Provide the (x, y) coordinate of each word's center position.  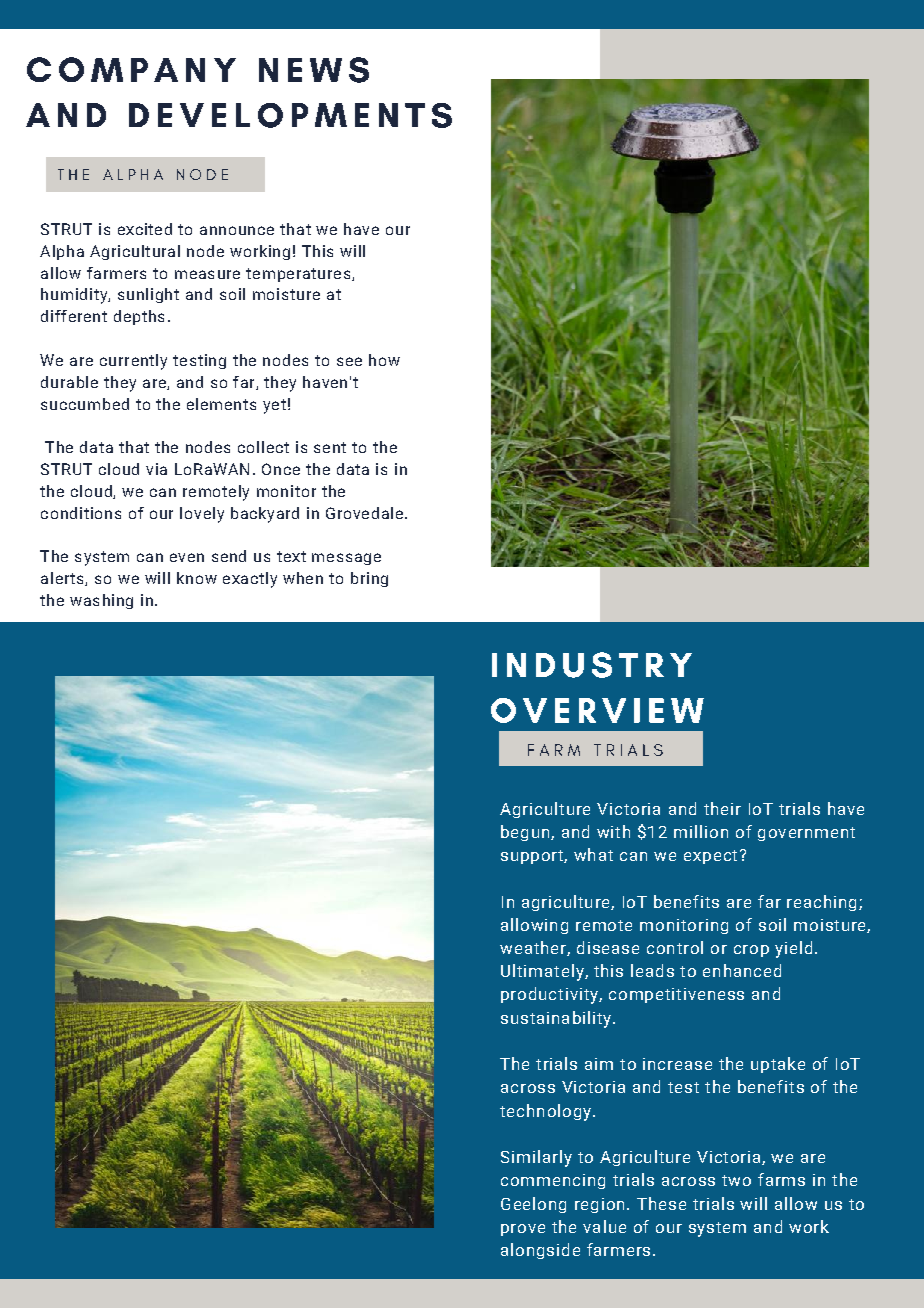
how (384, 360)
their (722, 808)
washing (101, 601)
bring (369, 579)
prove (523, 1230)
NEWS (314, 70)
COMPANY (131, 69)
